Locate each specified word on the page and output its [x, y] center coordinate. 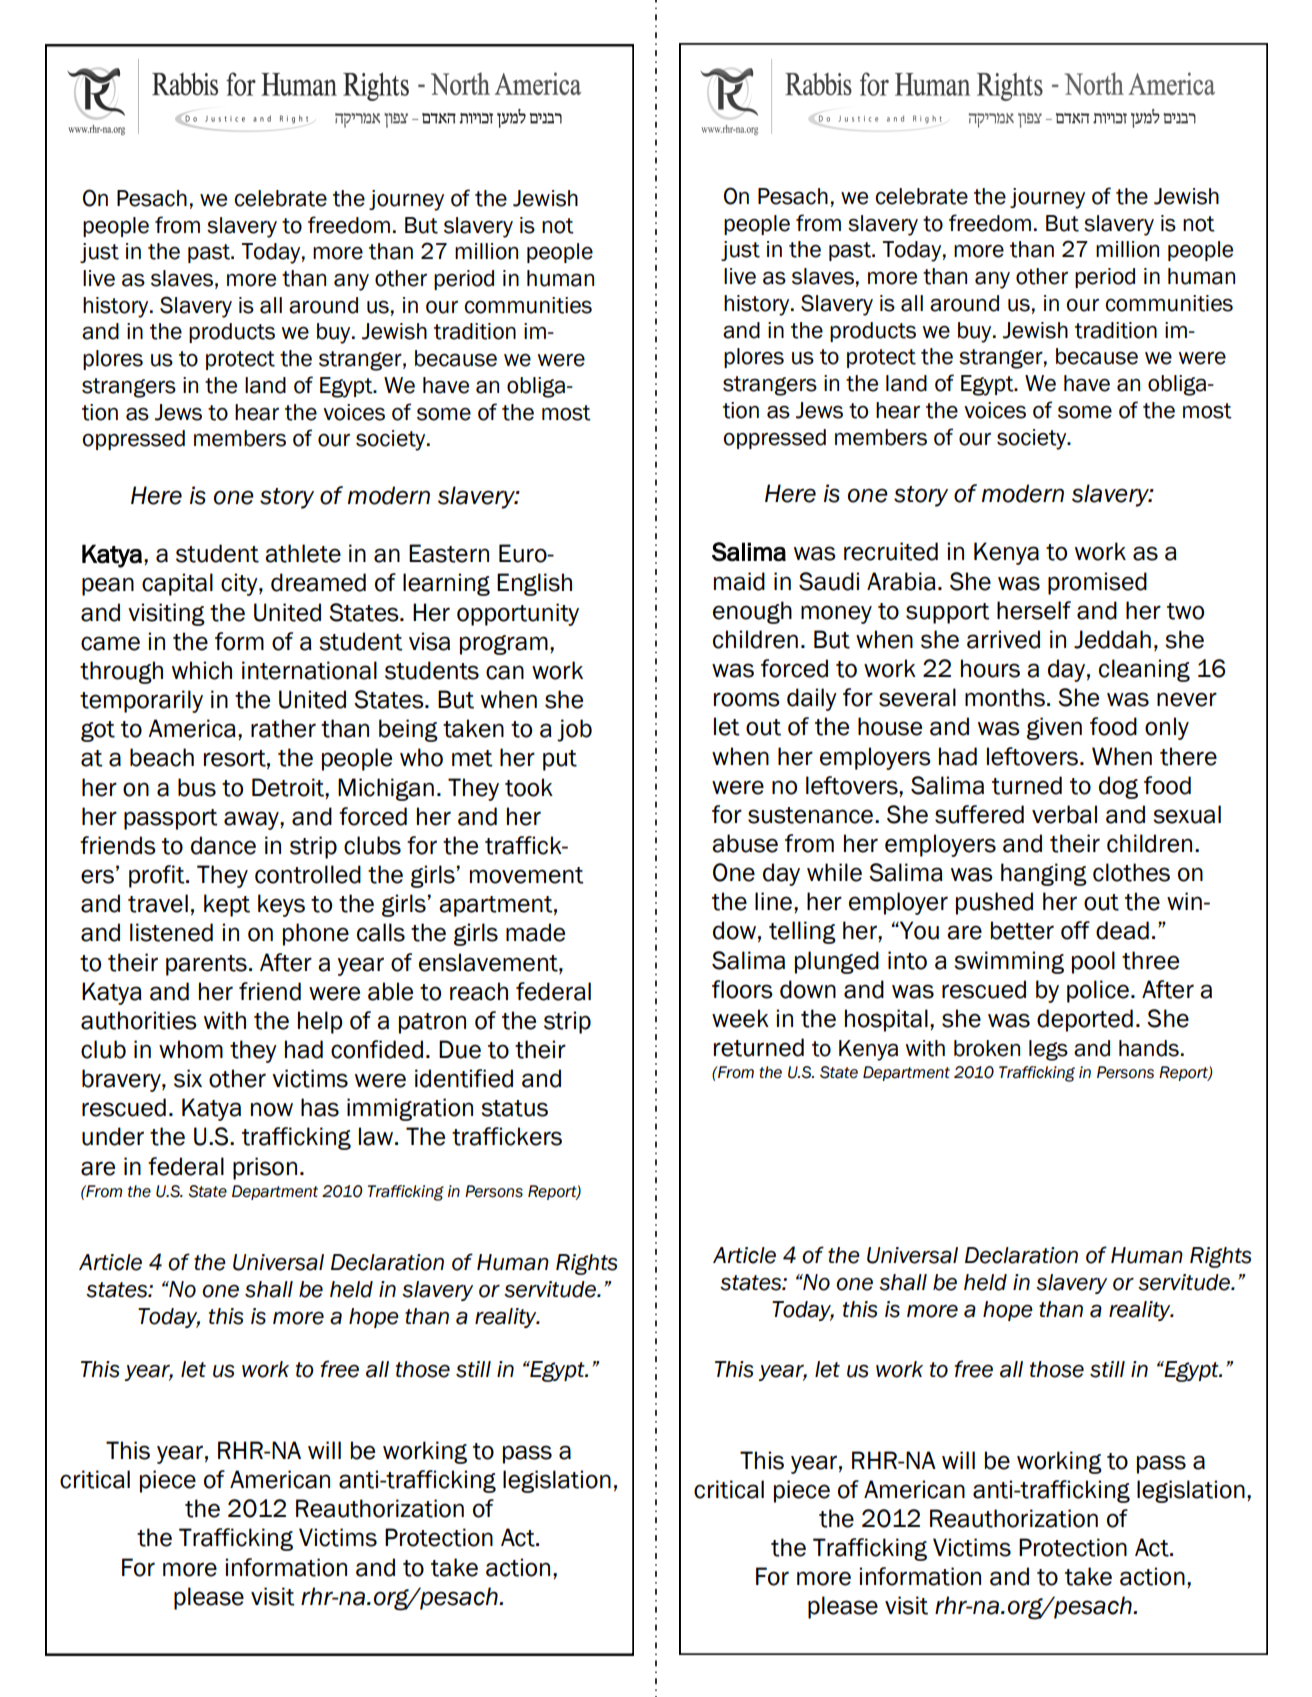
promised [1097, 583]
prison [265, 1168]
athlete [303, 553]
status [514, 1108]
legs [1048, 1050]
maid [739, 581]
